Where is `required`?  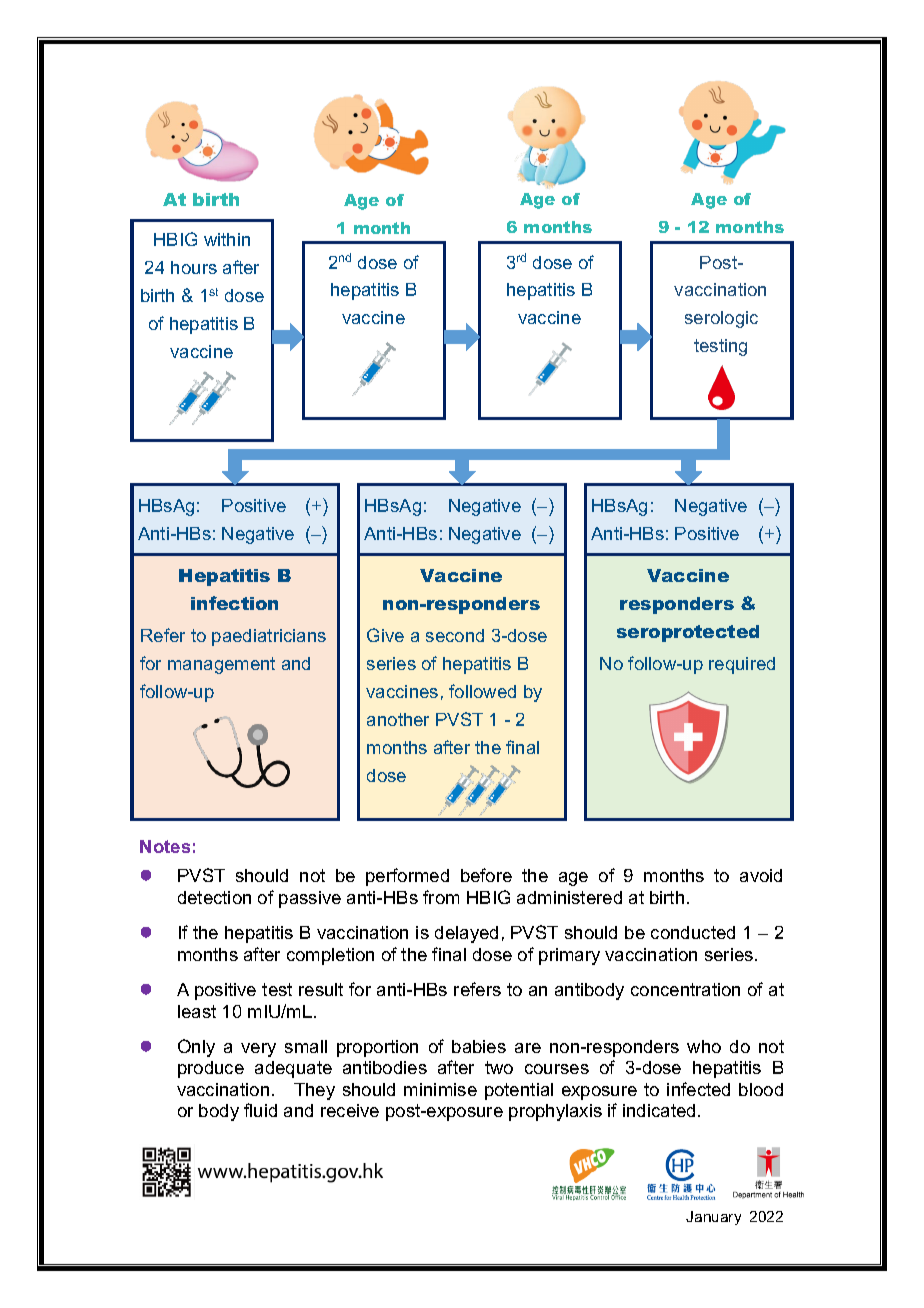
required is located at coordinates (742, 665).
